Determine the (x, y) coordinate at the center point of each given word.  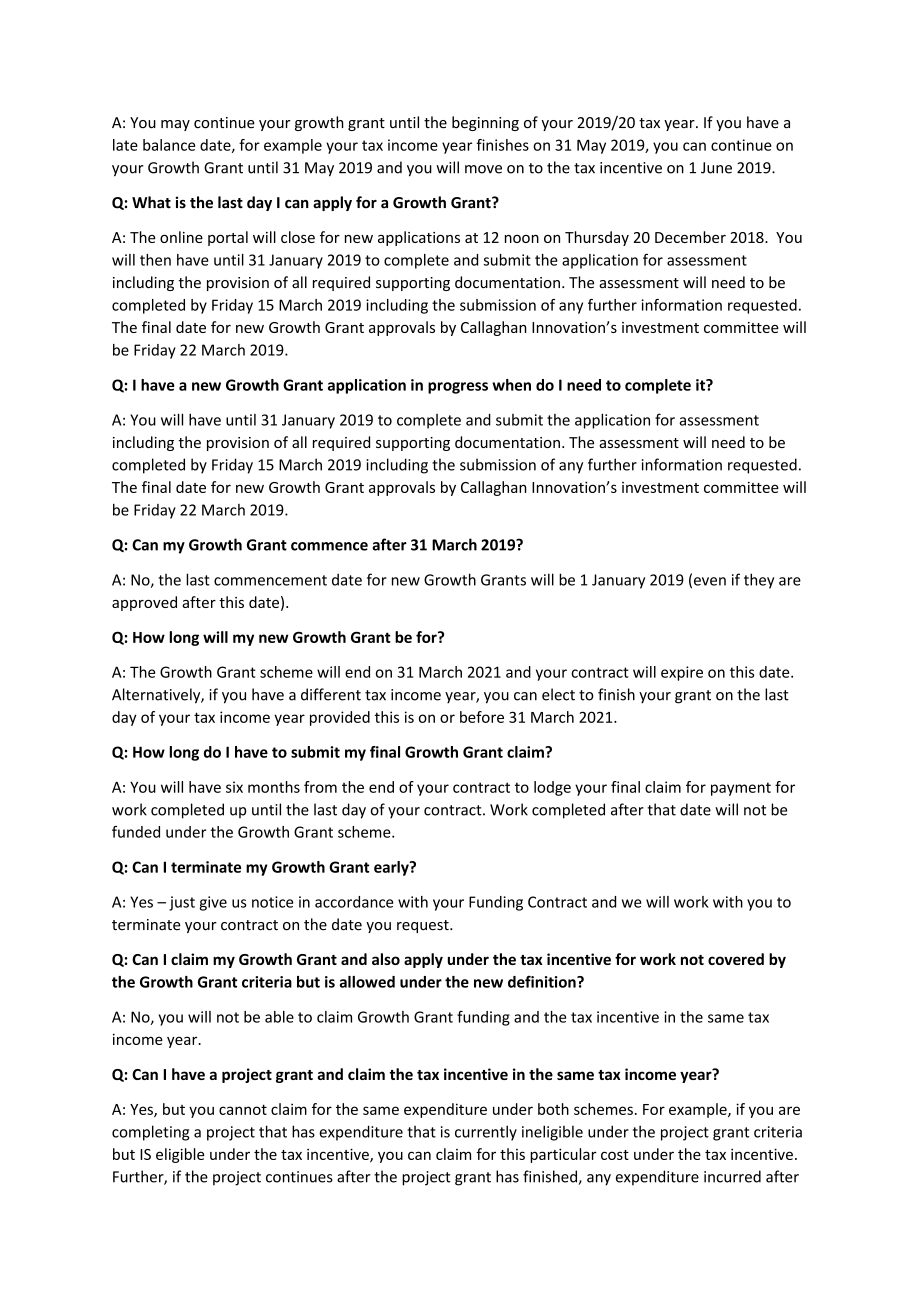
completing (150, 1133)
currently (486, 1133)
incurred (732, 1176)
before (482, 717)
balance (169, 145)
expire (682, 673)
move (483, 169)
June (716, 168)
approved (144, 603)
